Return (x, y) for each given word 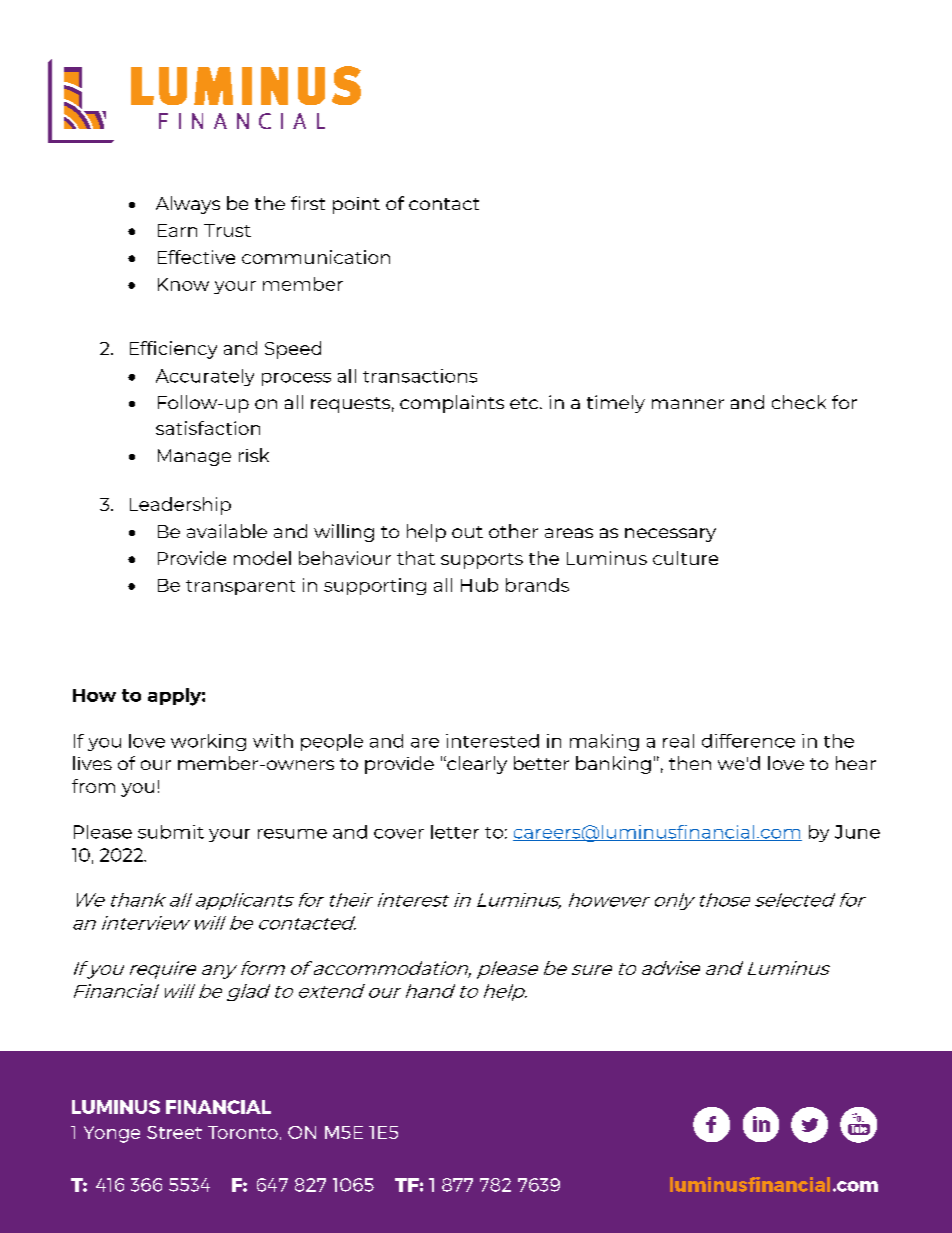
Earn (177, 230)
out (467, 532)
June (857, 832)
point (356, 205)
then (690, 763)
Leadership (180, 506)
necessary (670, 535)
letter (455, 832)
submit (171, 832)
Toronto (243, 1132)
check (799, 402)
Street (174, 1132)
